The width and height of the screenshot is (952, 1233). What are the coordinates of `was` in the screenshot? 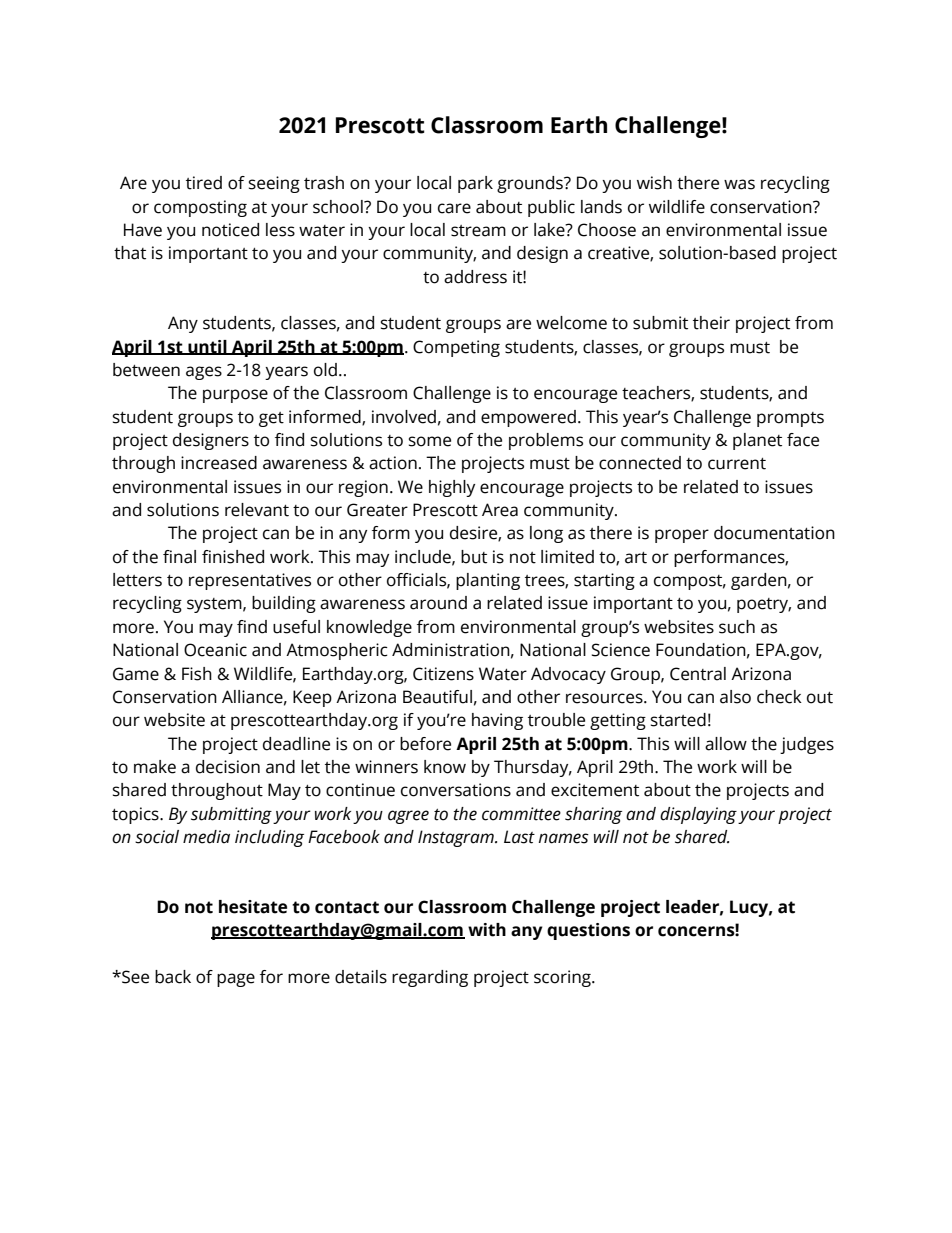 It's located at (739, 184).
